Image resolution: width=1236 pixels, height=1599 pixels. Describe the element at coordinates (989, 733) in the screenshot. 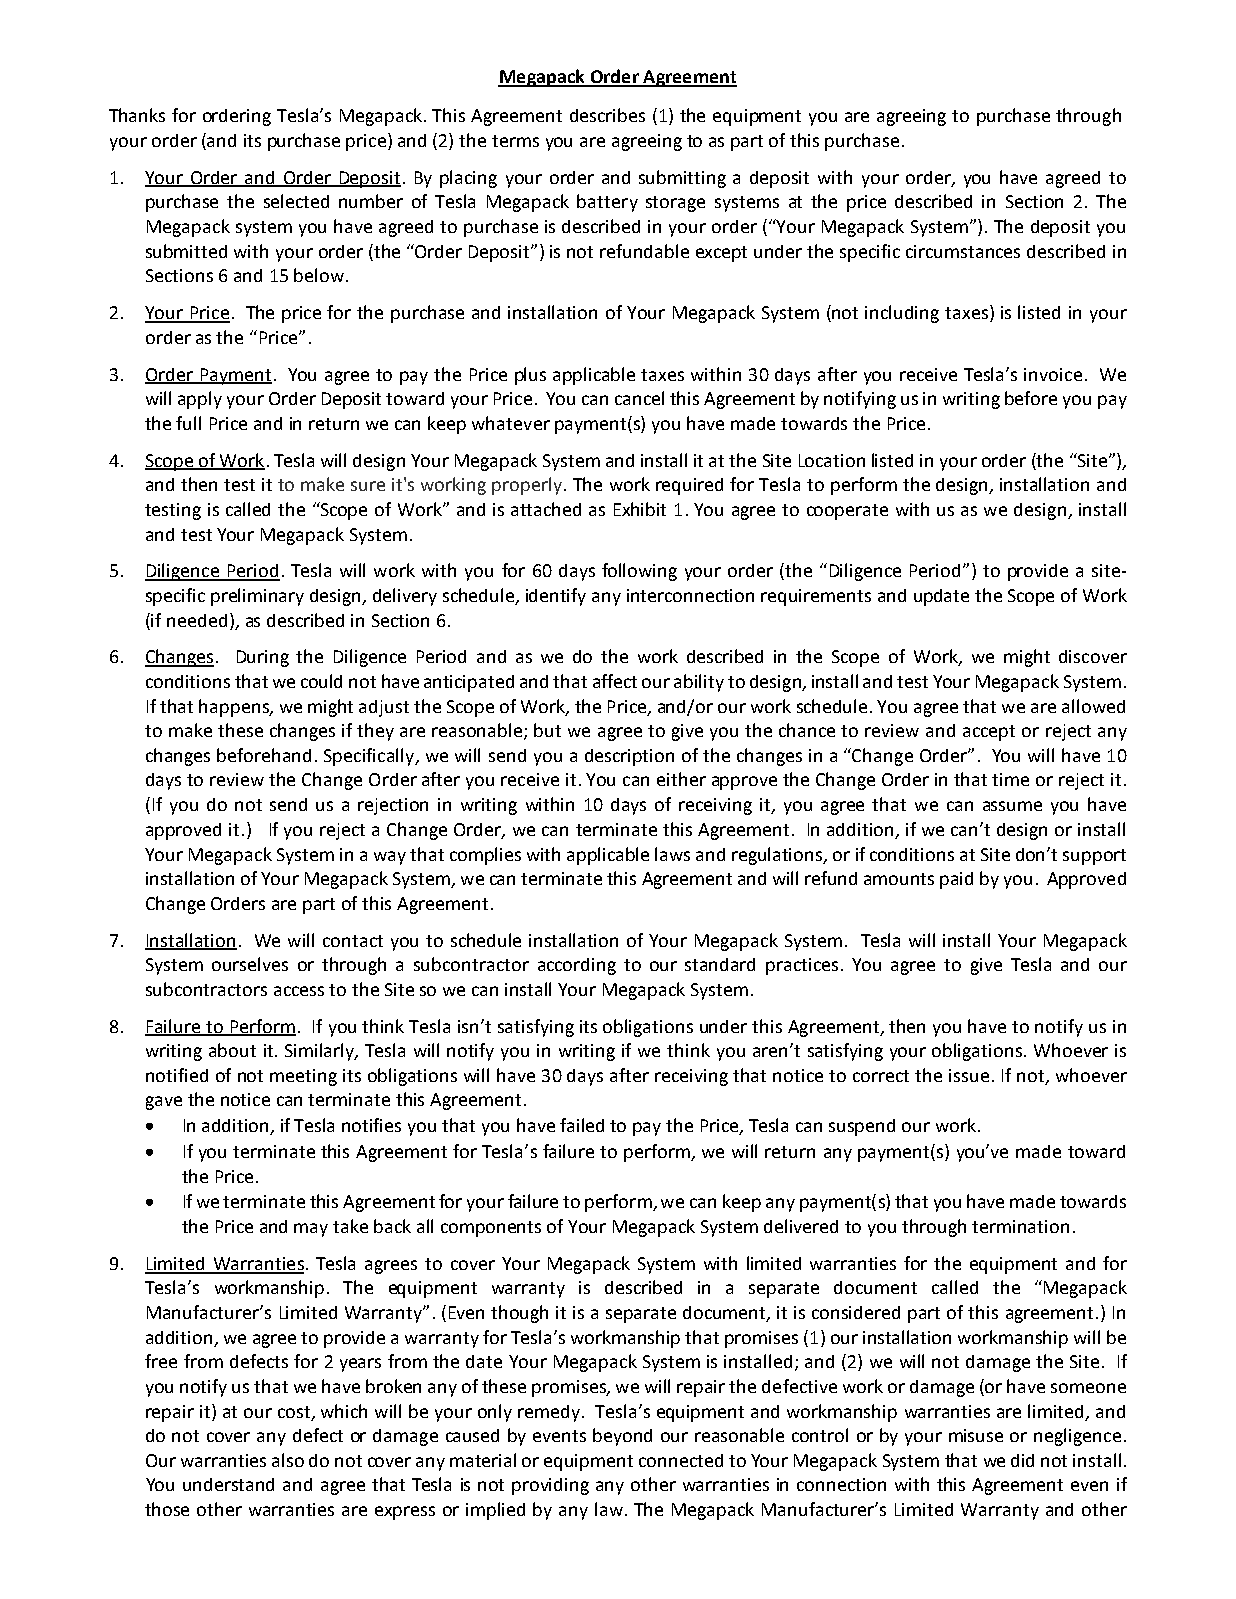

I see `accept` at that location.
